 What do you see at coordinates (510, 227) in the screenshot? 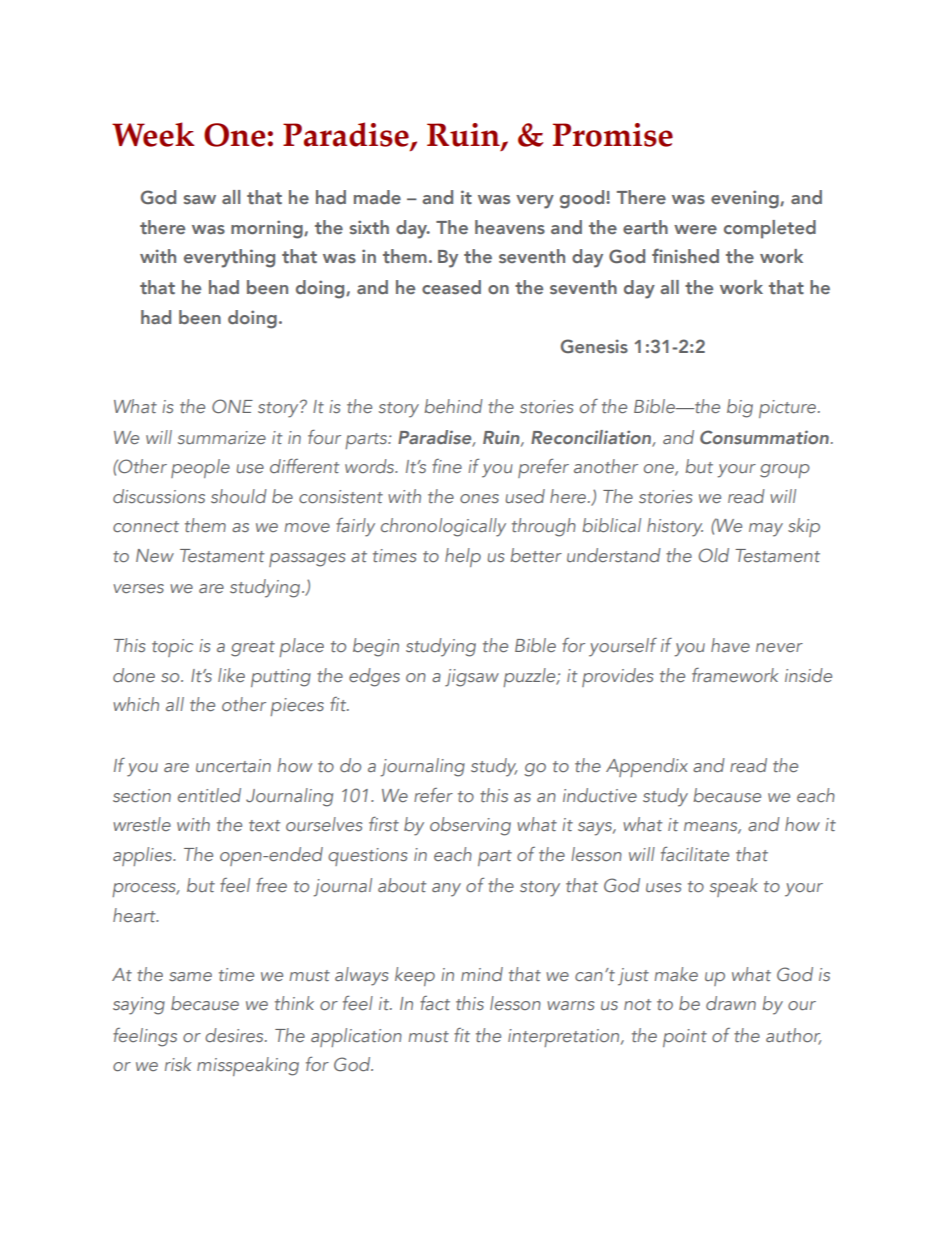
I see `heavens` at bounding box center [510, 227].
